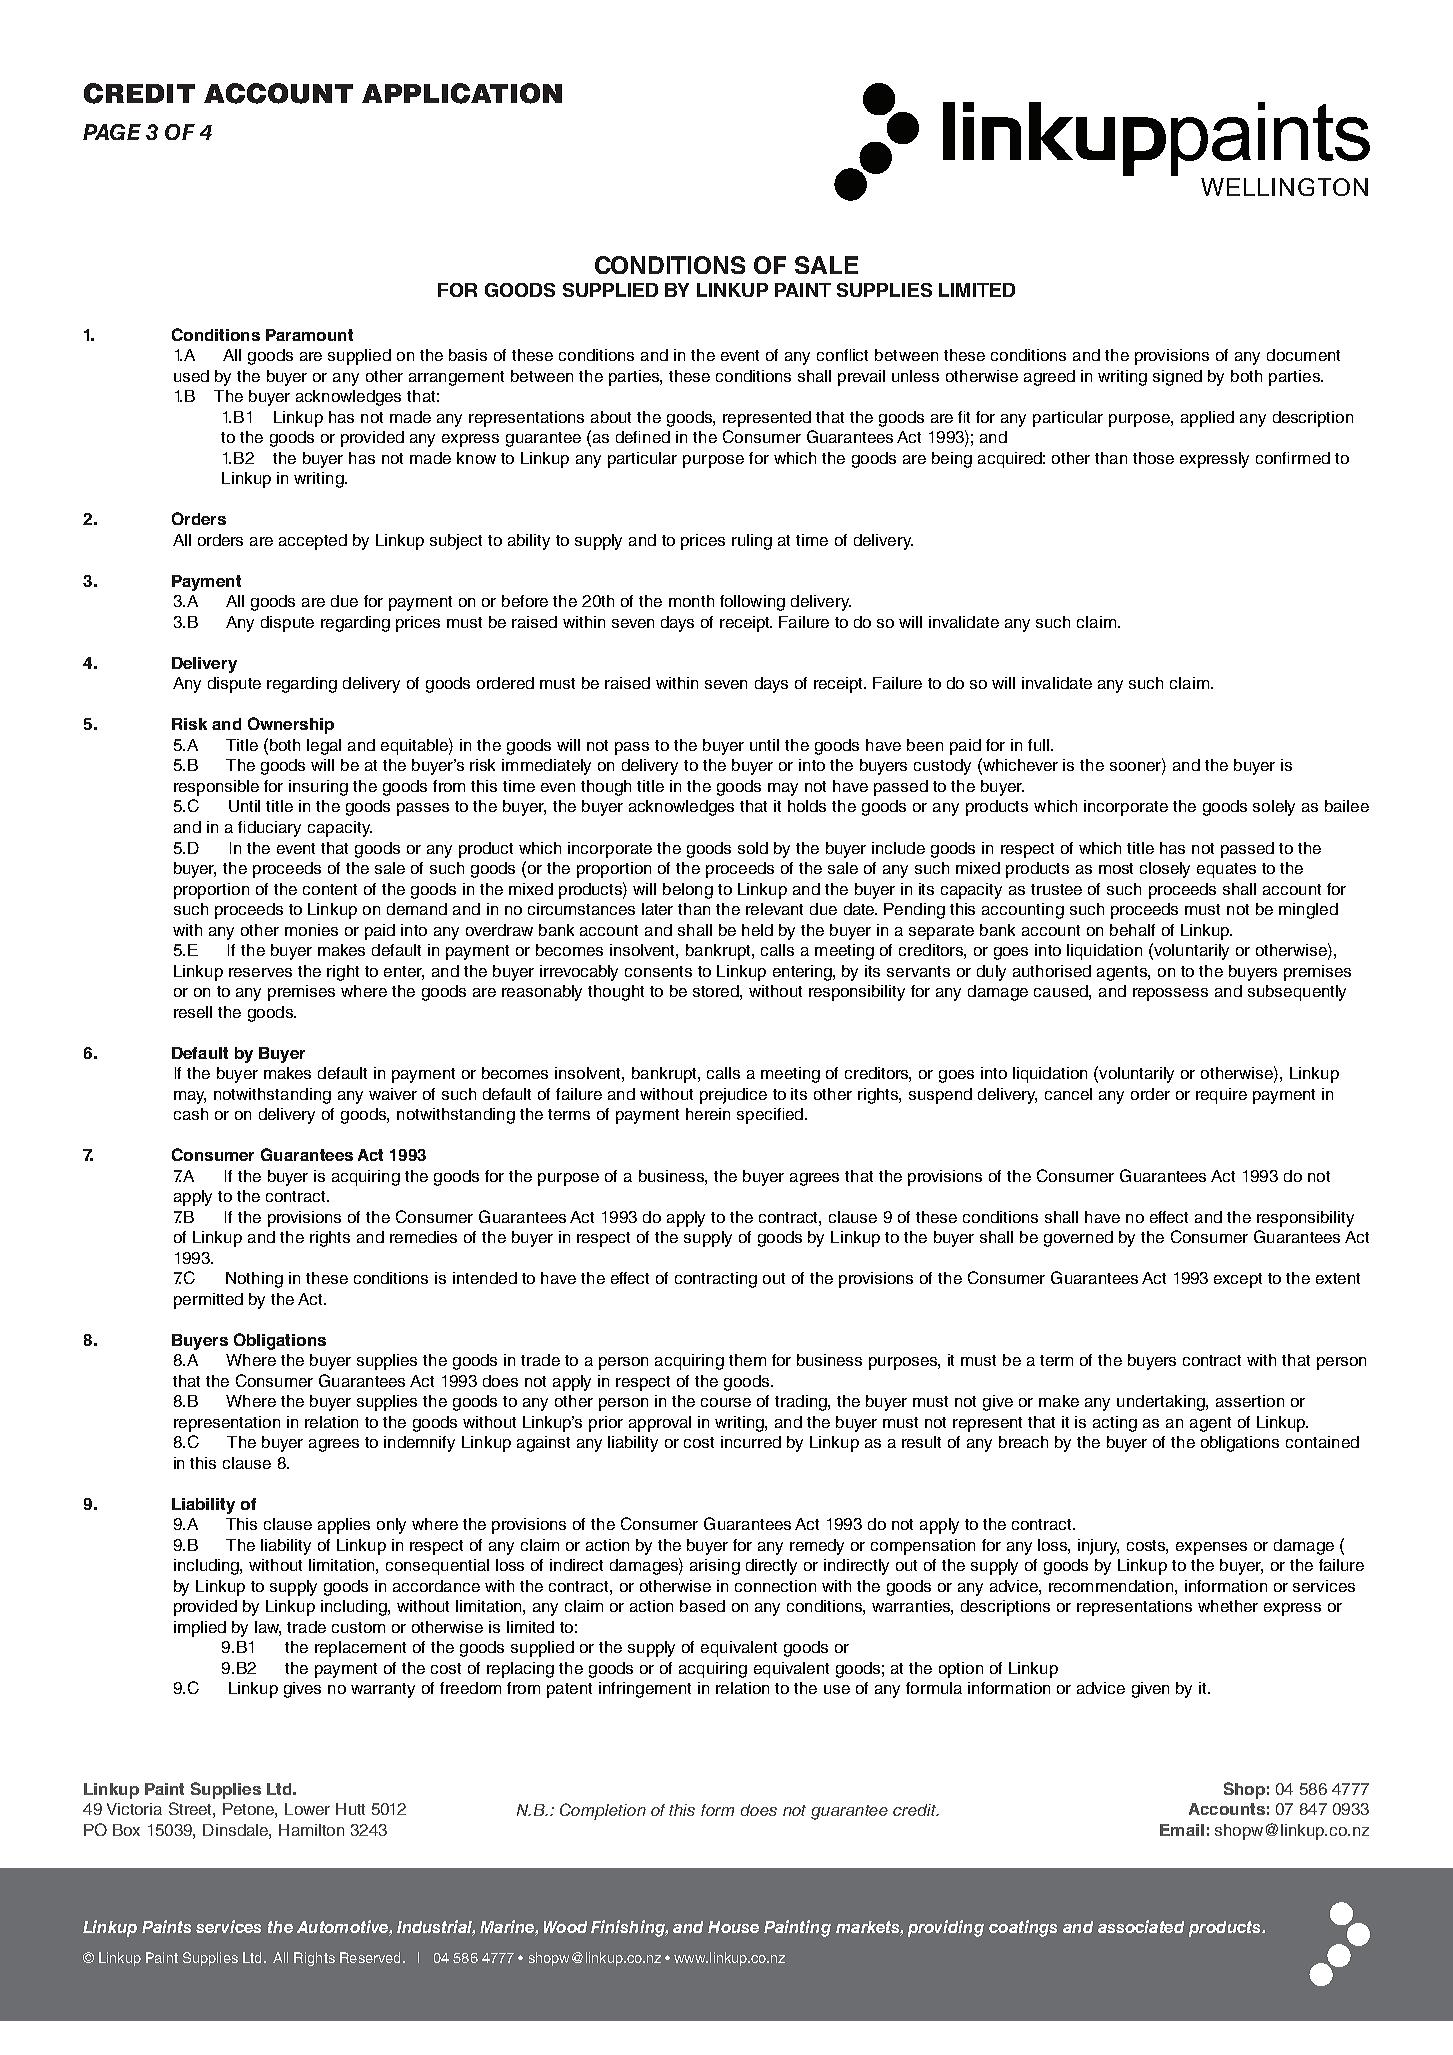  What do you see at coordinates (462, 93) in the screenshot?
I see `APPLICATION` at bounding box center [462, 93].
